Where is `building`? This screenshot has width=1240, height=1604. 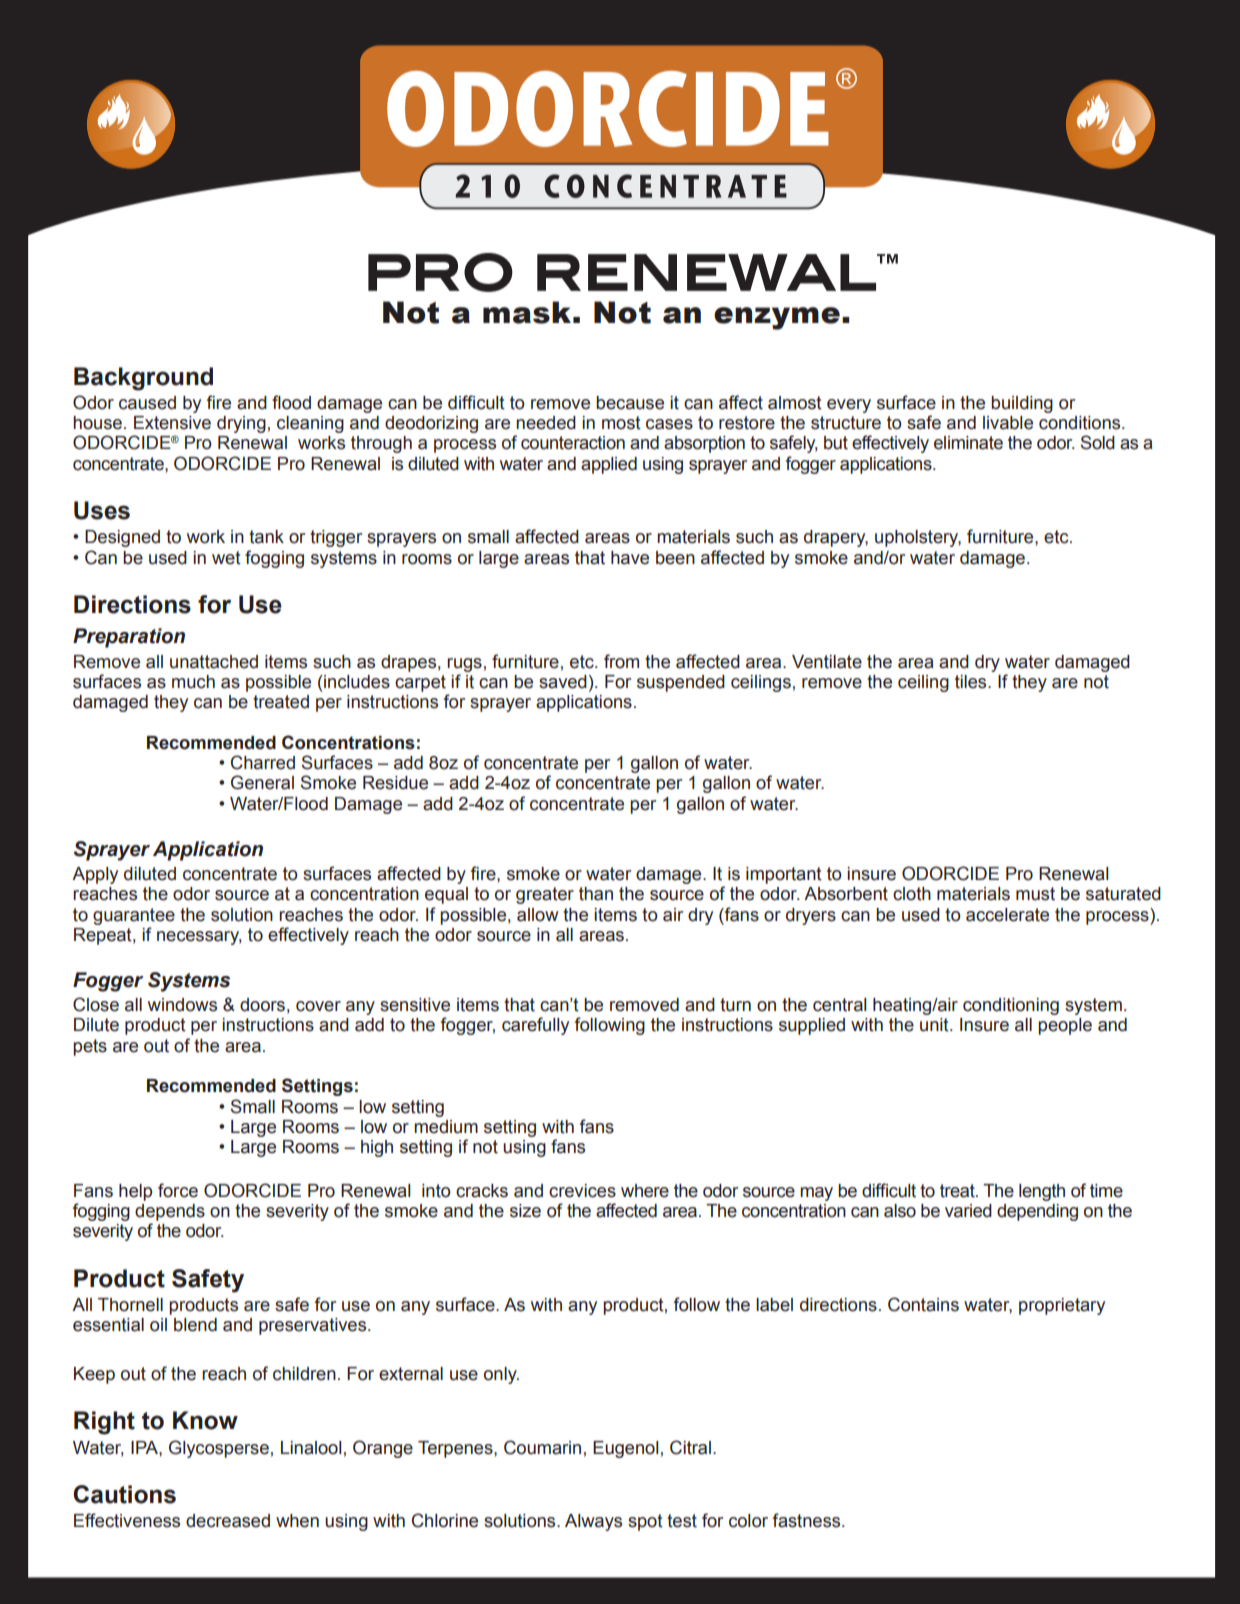
building is located at coordinates (1022, 404).
